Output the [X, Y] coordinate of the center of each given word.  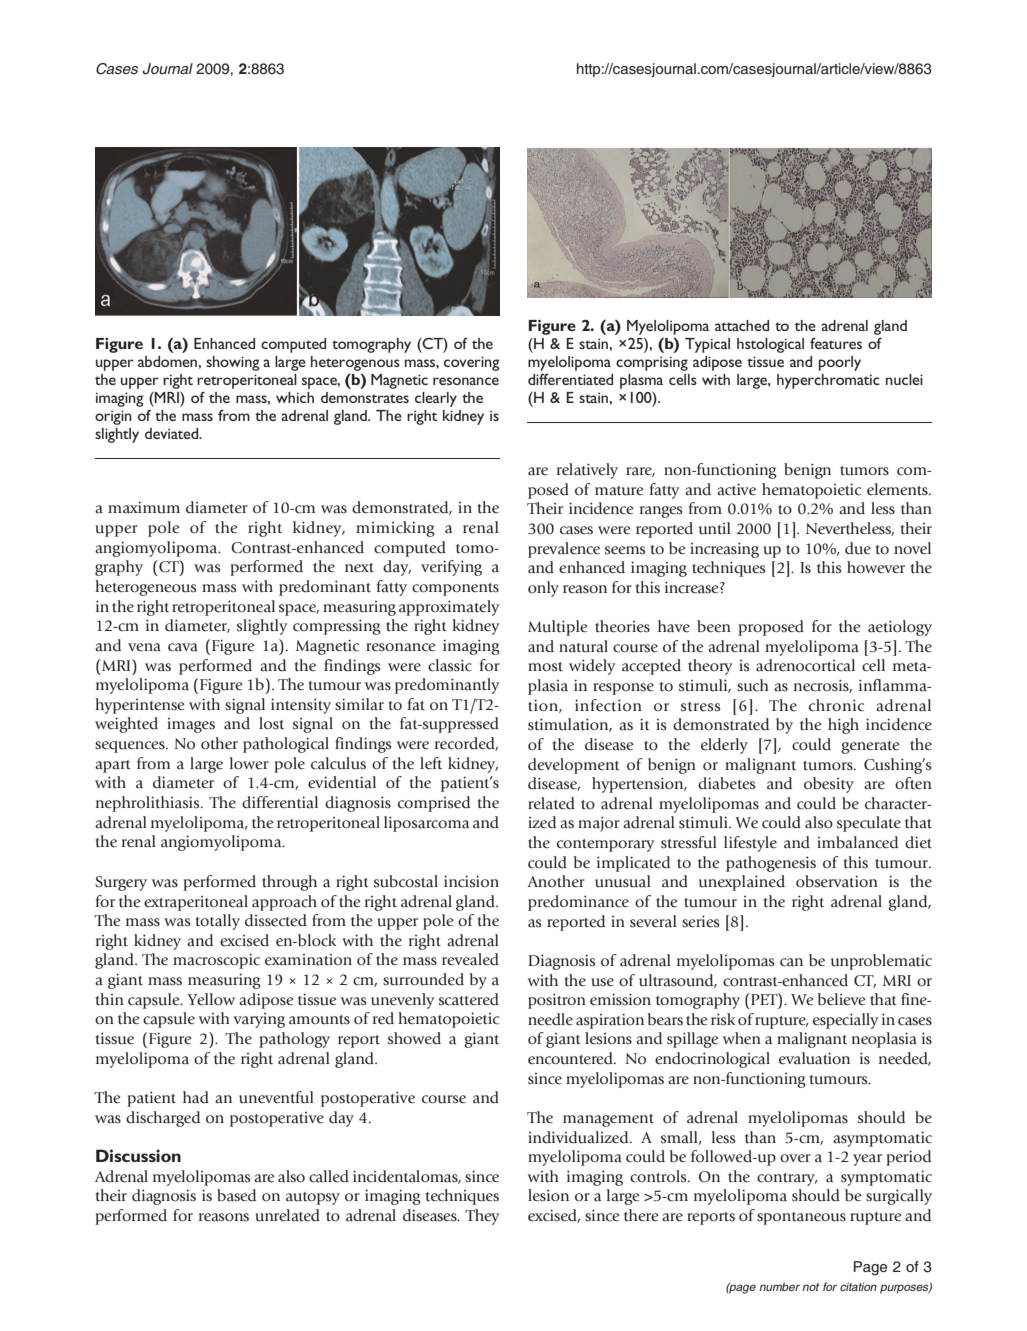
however [876, 567]
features [836, 343]
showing [233, 363]
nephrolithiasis [149, 804]
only [543, 589]
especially [845, 1021]
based [236, 1195]
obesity [829, 785]
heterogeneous [145, 588]
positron [557, 1001]
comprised [434, 804]
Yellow [211, 999]
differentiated [570, 379]
